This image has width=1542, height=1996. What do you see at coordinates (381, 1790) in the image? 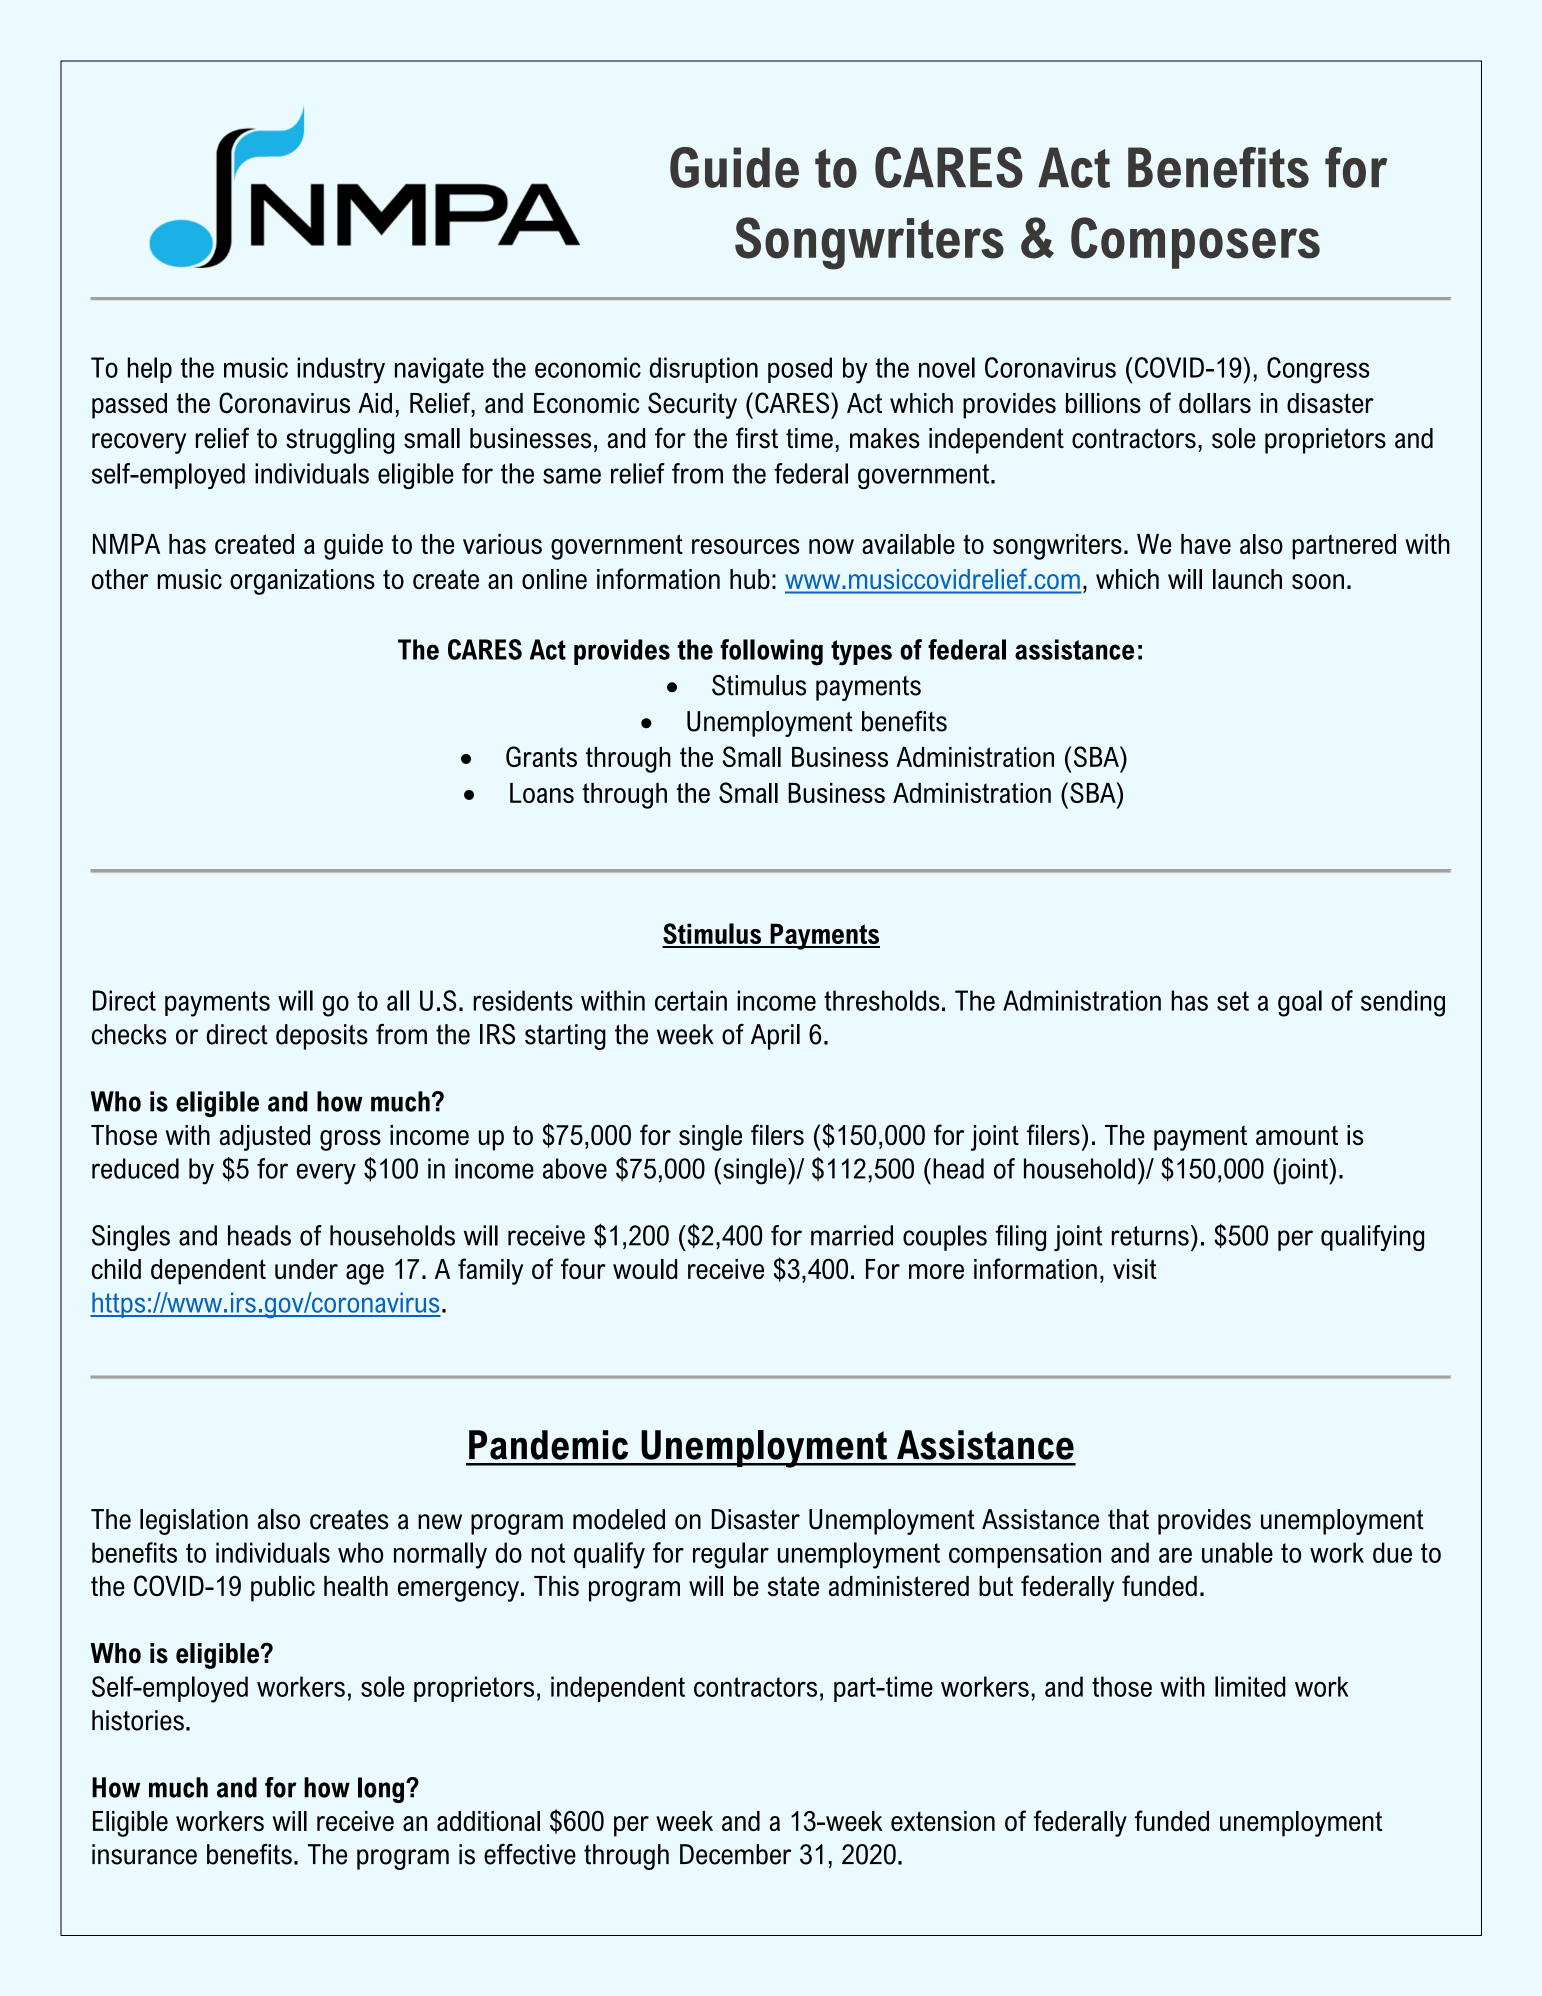
I see `long` at bounding box center [381, 1790].
